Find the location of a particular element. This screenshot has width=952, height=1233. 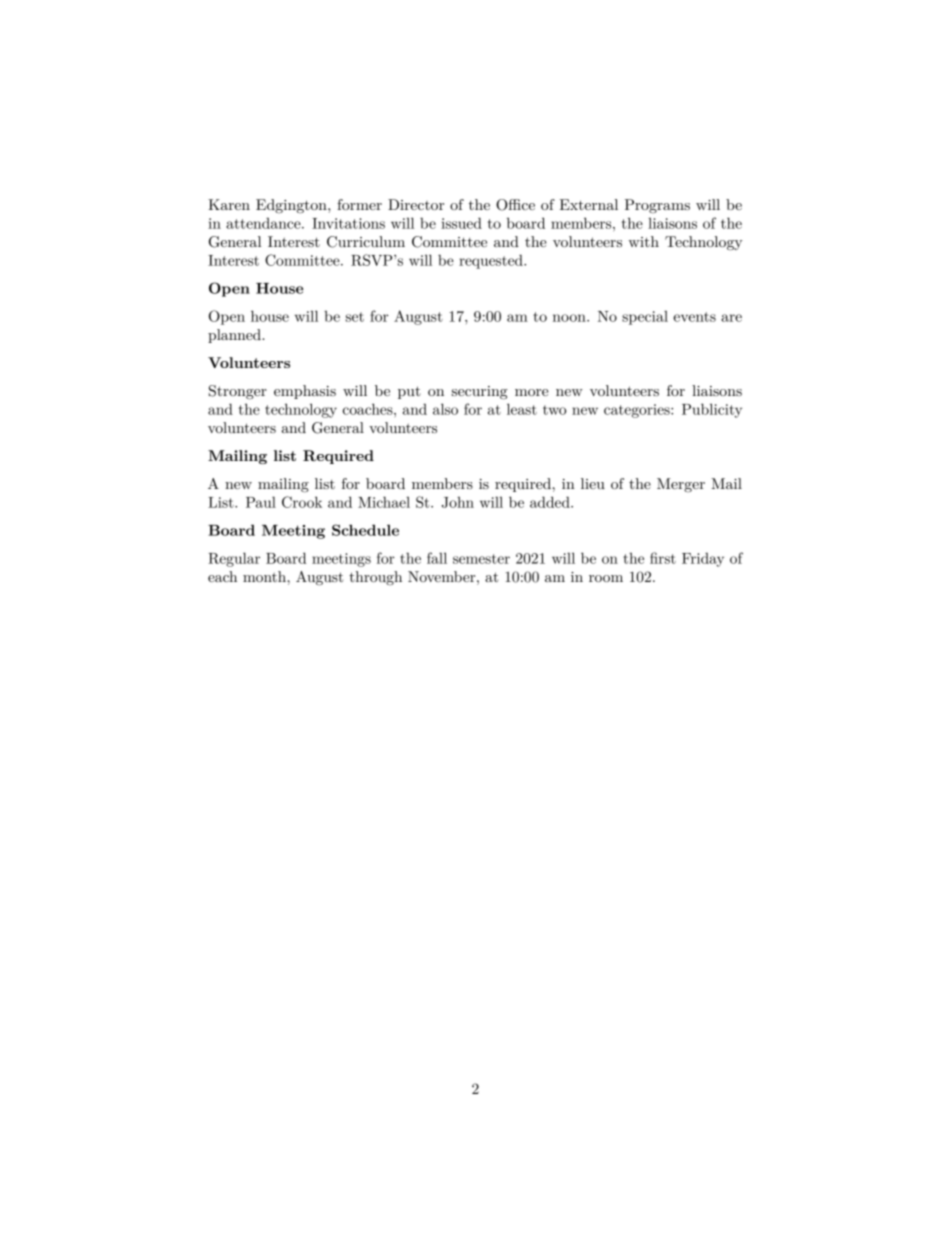

noon is located at coordinates (570, 318).
